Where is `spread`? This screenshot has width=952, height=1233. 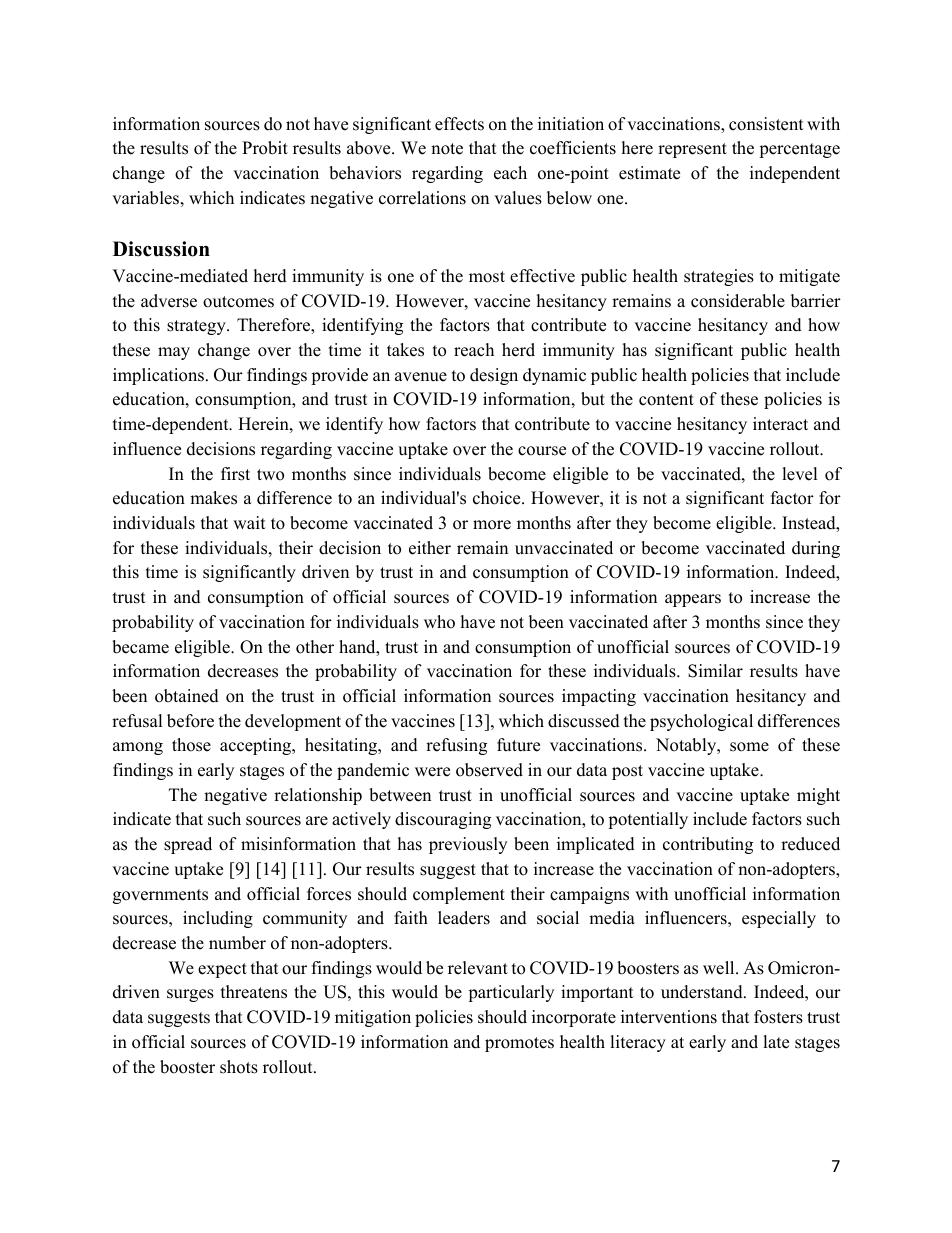 spread is located at coordinates (188, 845).
